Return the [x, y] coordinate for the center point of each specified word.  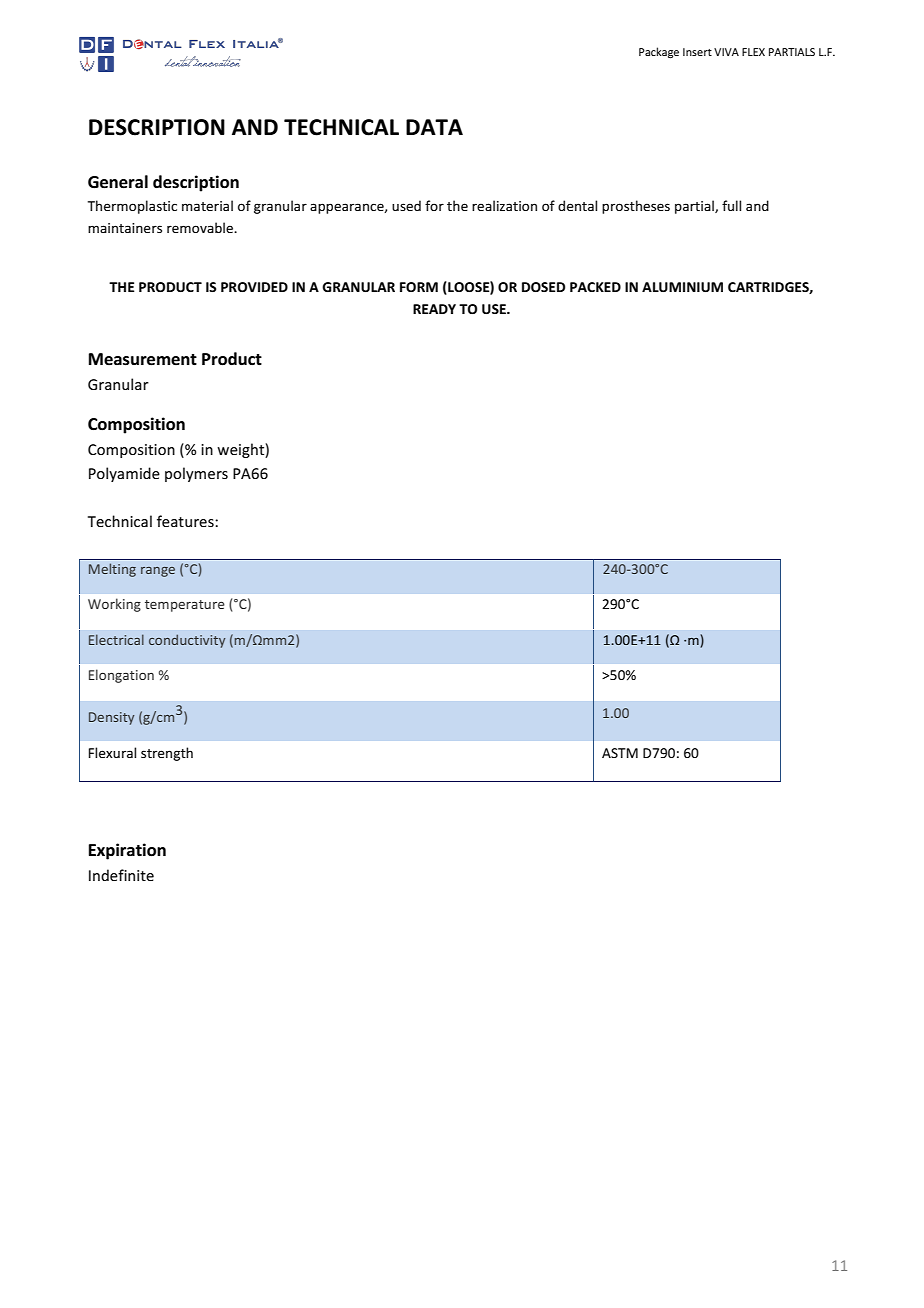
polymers [196, 474]
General [118, 182]
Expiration [127, 851]
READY [434, 309]
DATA [434, 127]
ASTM [620, 753]
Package [659, 53]
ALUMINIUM [682, 287]
